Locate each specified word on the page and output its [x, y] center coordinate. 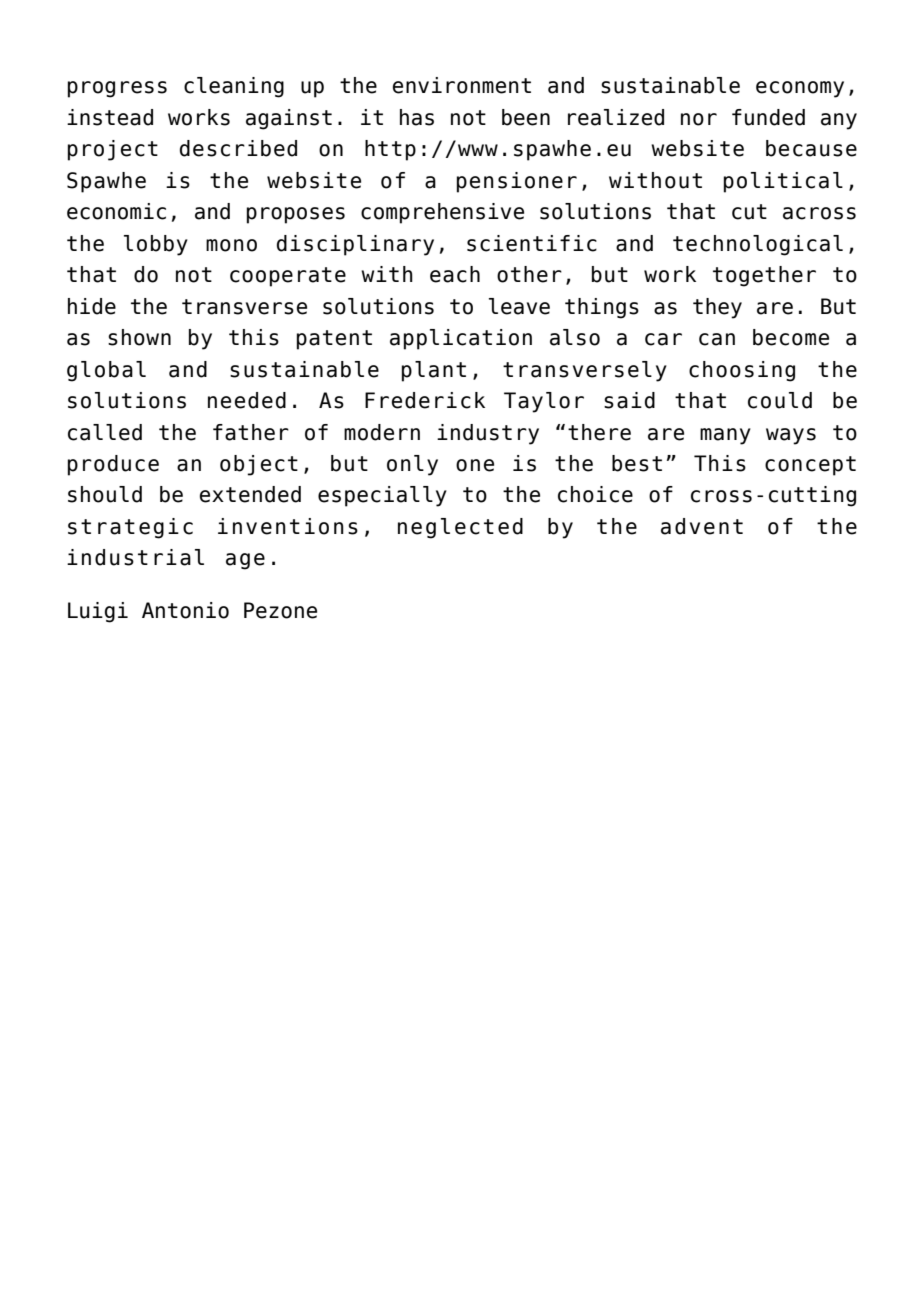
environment [462, 85]
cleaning [234, 87]
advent [702, 526]
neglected [460, 528]
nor [699, 119]
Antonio [185, 610]
